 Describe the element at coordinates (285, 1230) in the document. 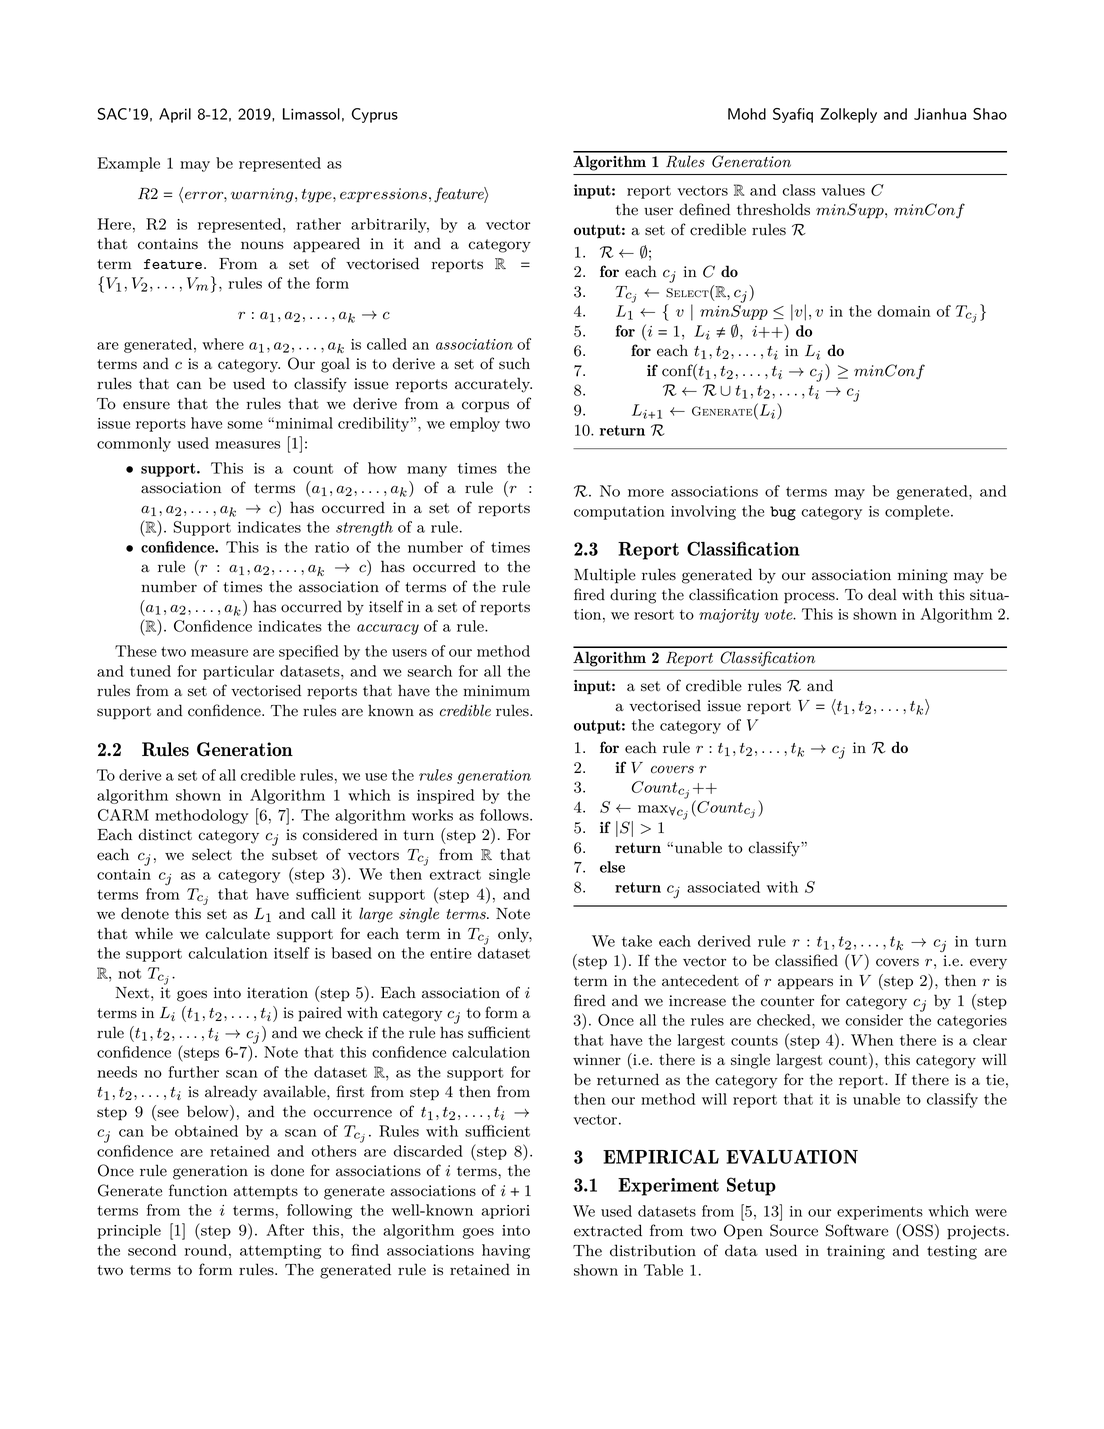

I see `After` at that location.
